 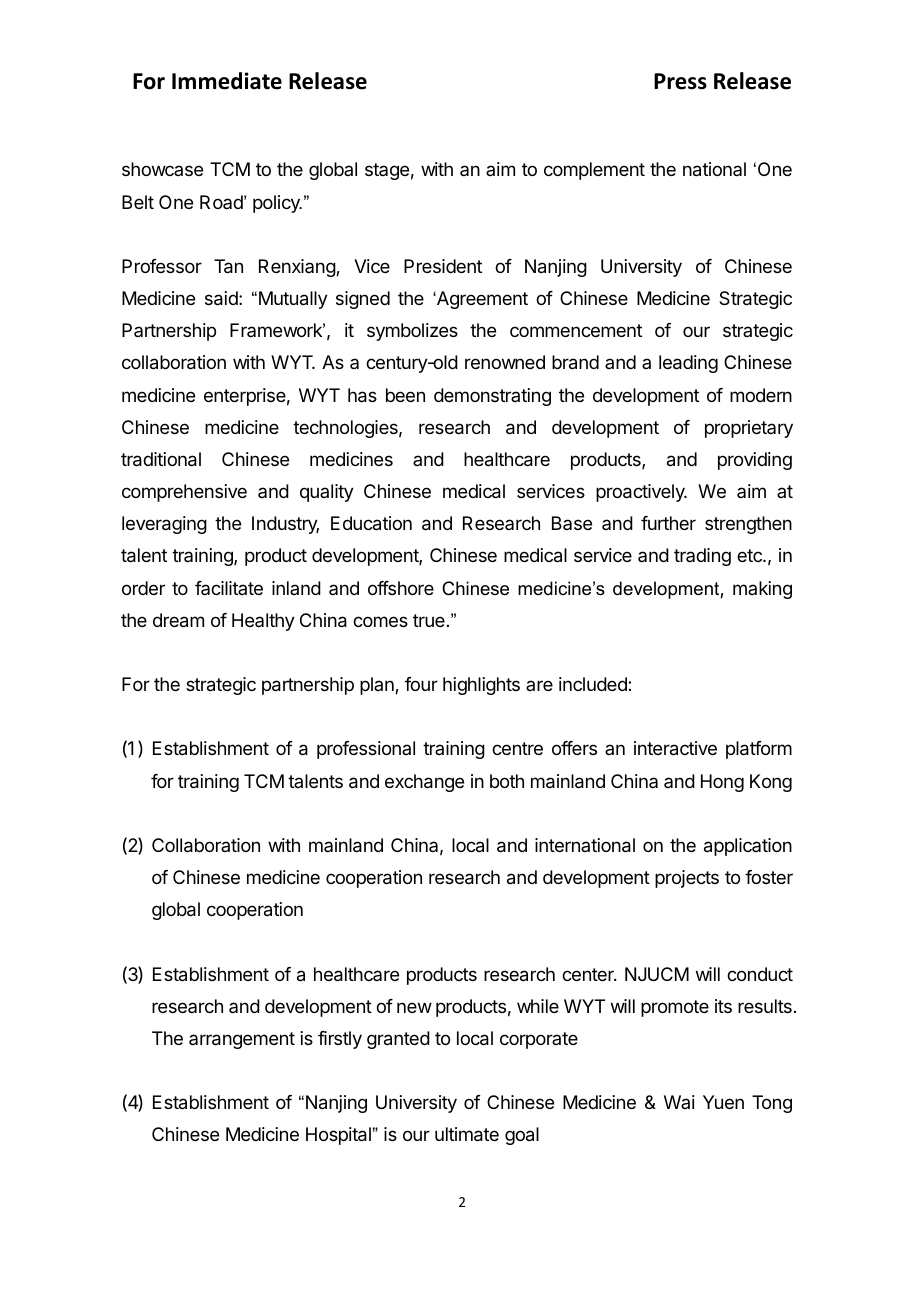 What do you see at coordinates (387, 171) in the document?
I see `stage` at bounding box center [387, 171].
